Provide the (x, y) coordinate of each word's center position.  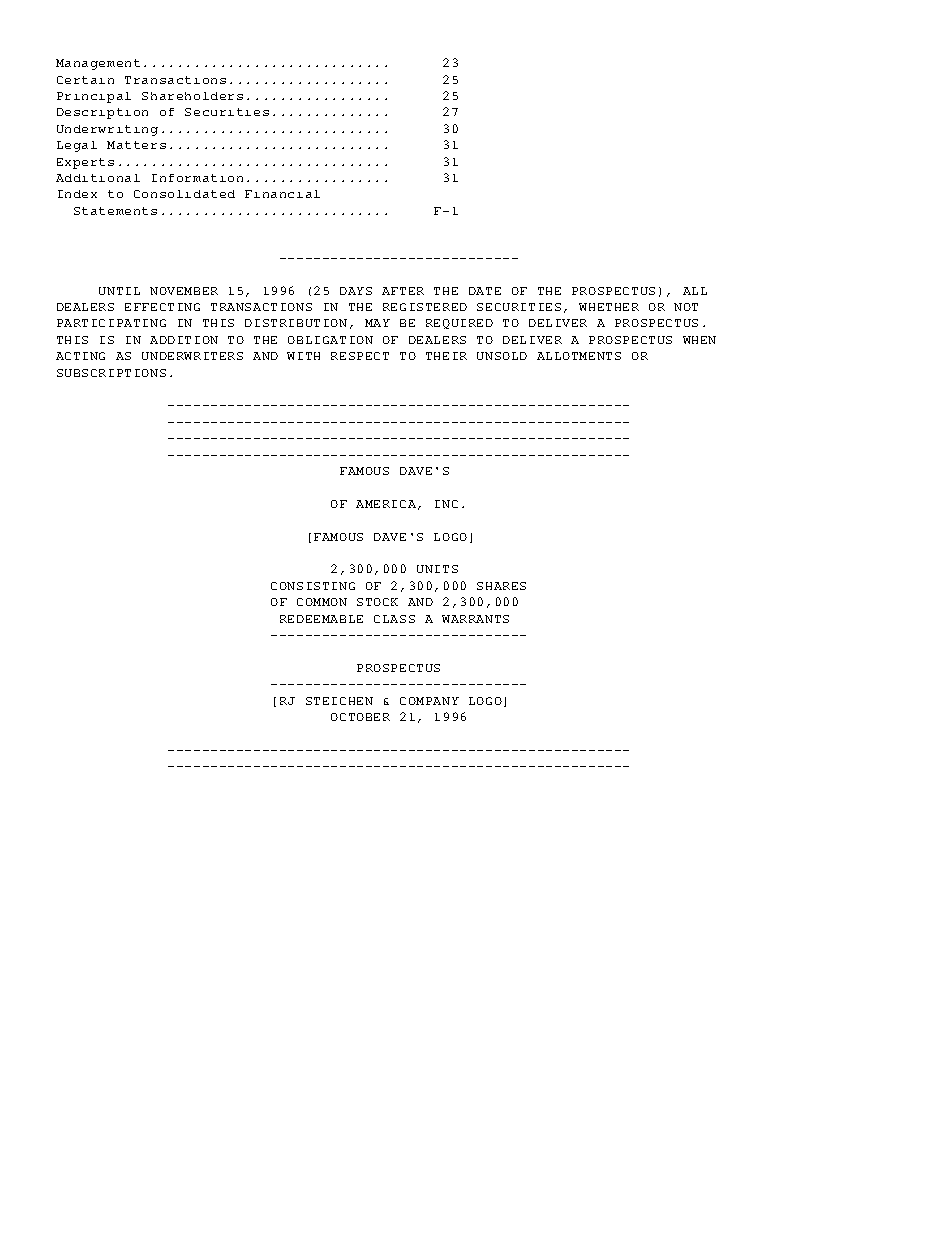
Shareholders (192, 96)
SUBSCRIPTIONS (111, 373)
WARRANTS (475, 619)
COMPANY (429, 701)
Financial (282, 194)
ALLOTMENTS (579, 356)
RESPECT (360, 356)
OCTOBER (360, 717)
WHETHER (609, 307)
